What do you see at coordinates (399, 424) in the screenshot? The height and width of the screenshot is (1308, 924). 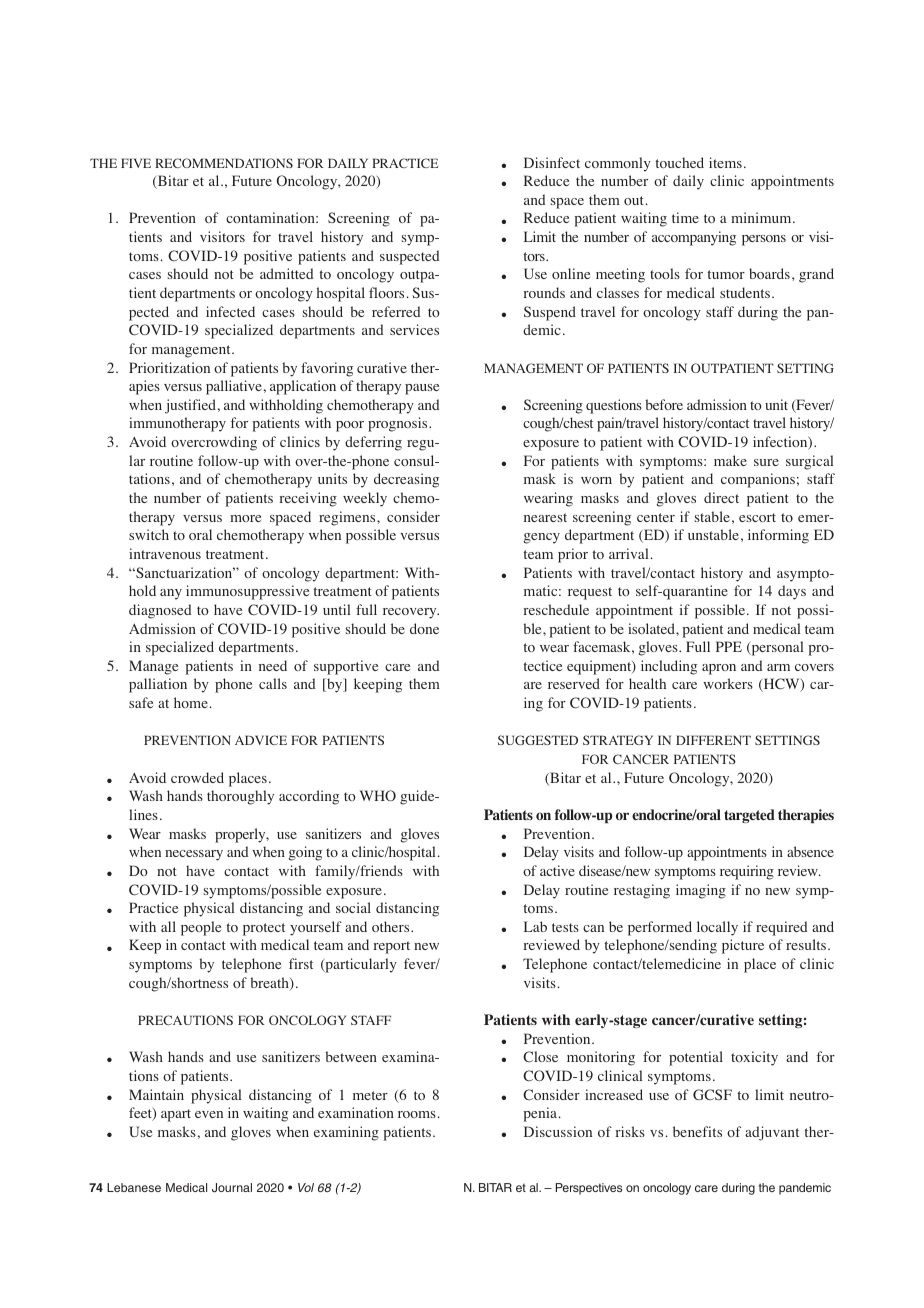 I see `prognosis` at bounding box center [399, 424].
